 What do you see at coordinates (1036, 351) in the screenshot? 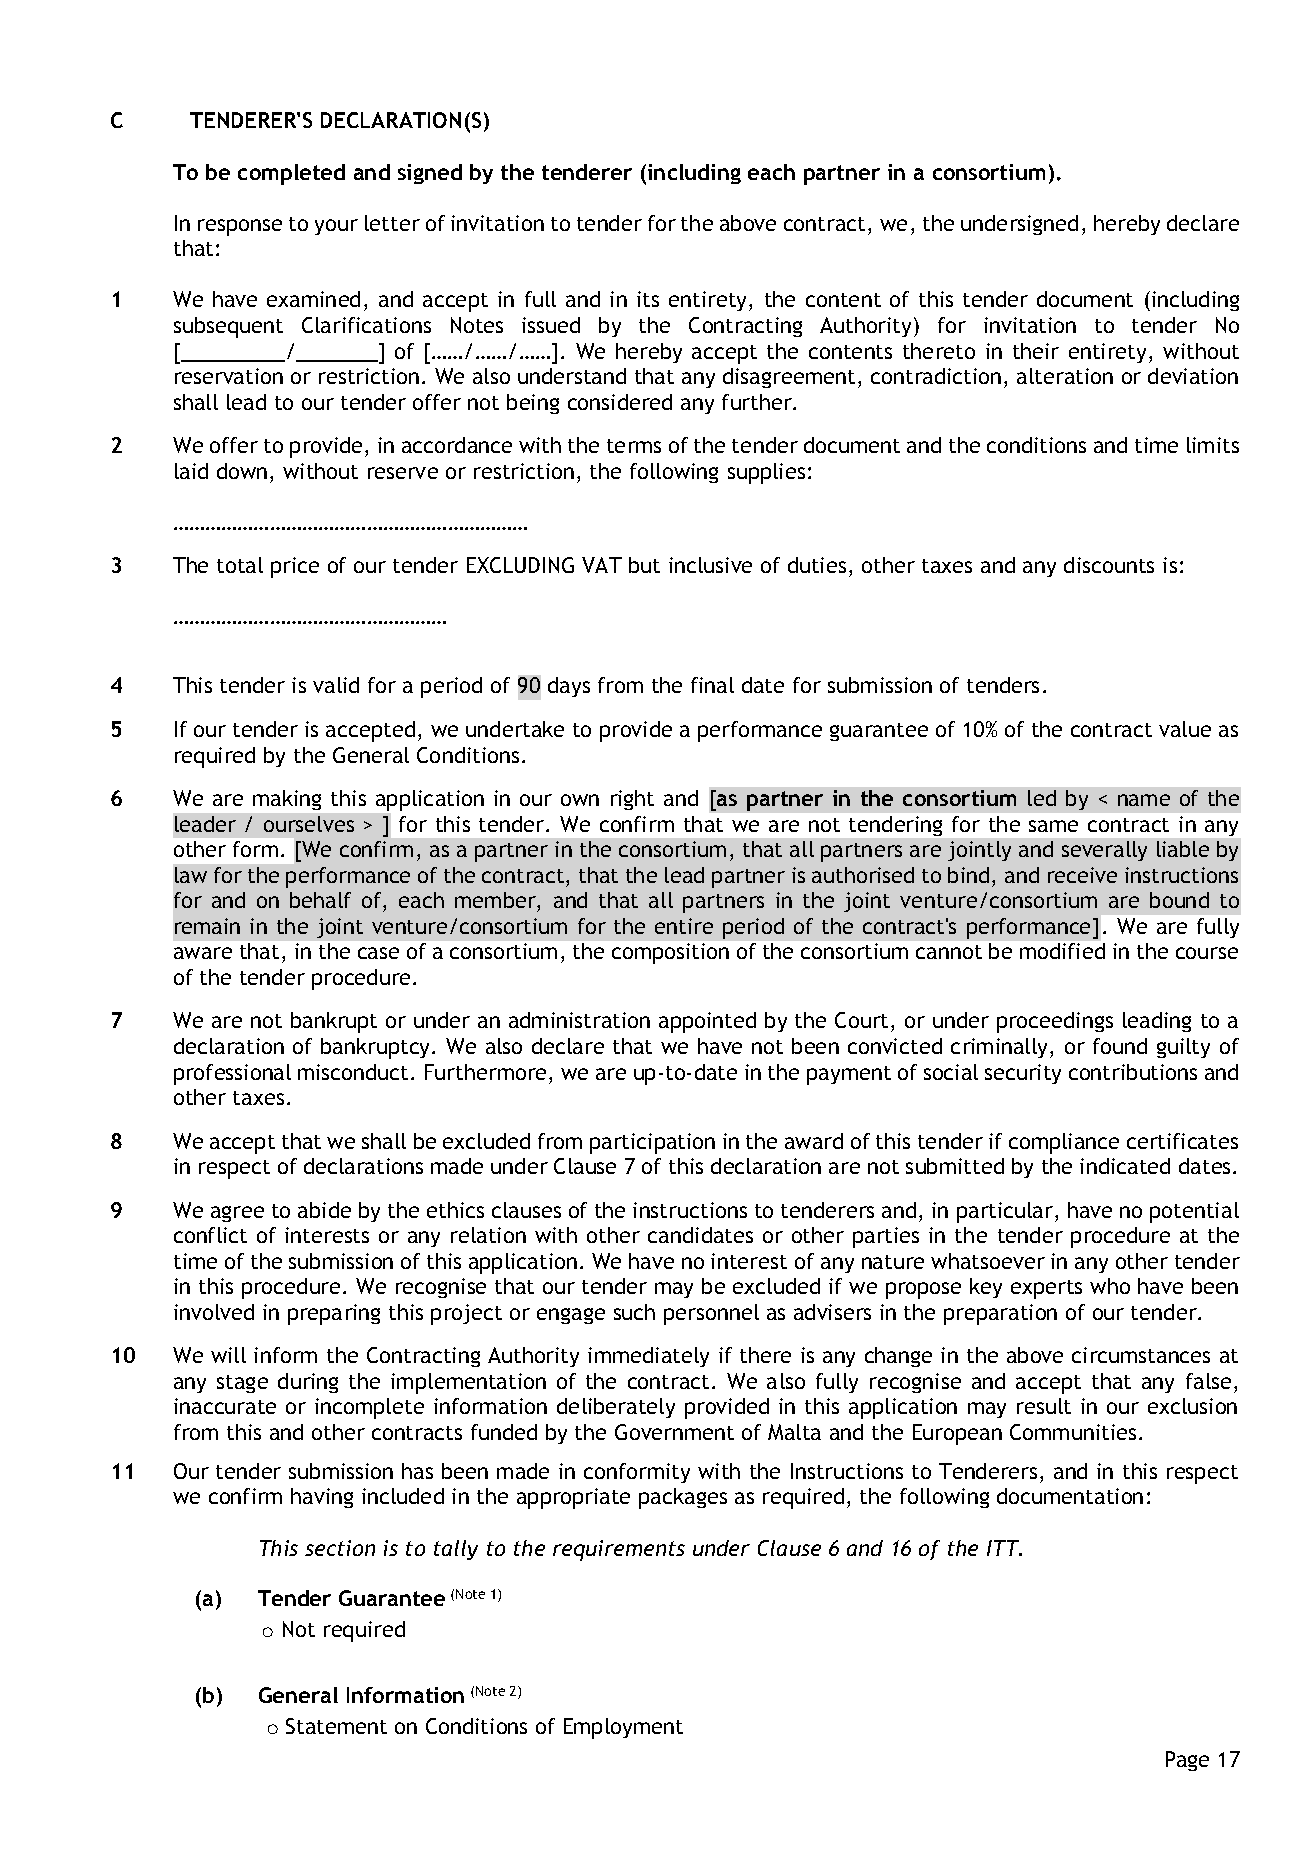
I see `their` at bounding box center [1036, 351].
